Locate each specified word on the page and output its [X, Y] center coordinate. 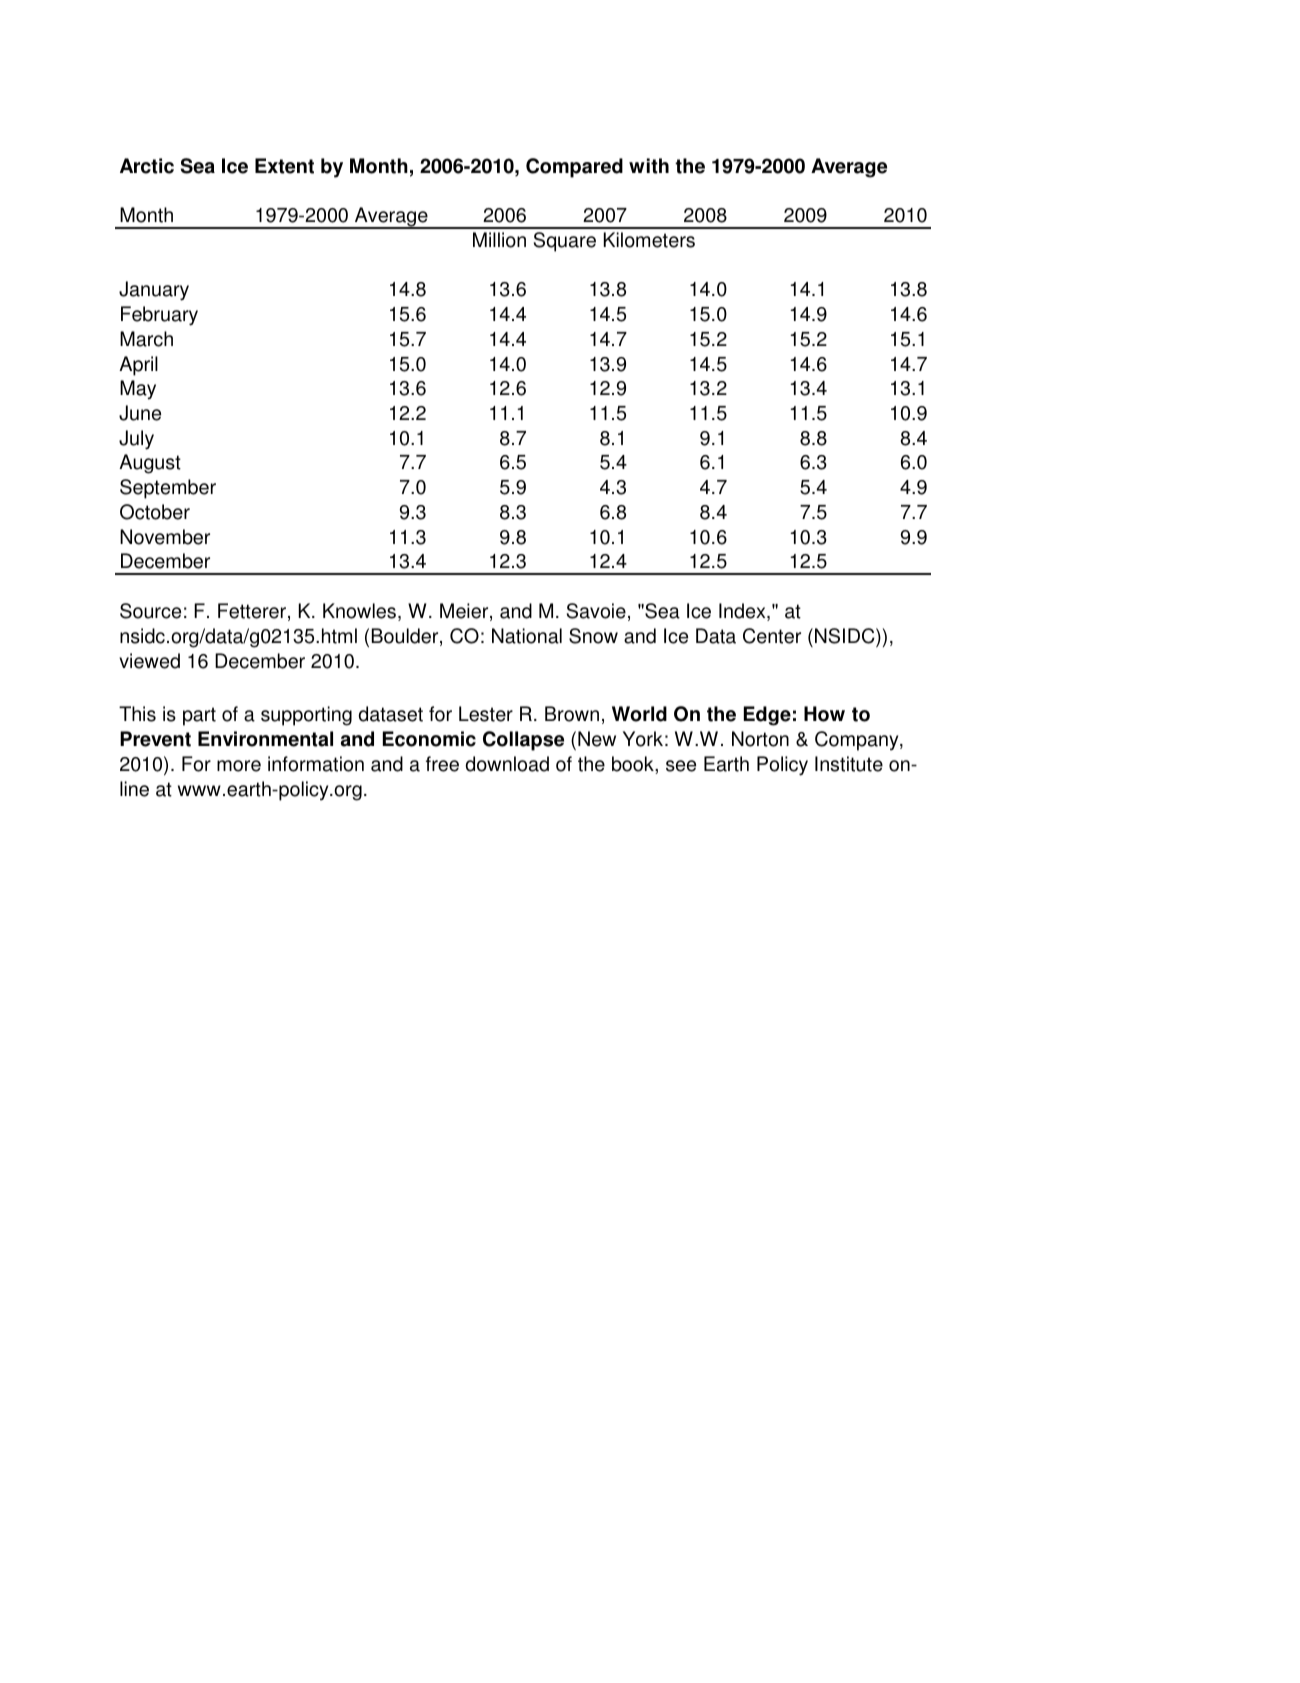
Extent [284, 166]
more [239, 766]
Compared [574, 168]
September [168, 489]
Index [743, 612]
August [150, 464]
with [649, 166]
